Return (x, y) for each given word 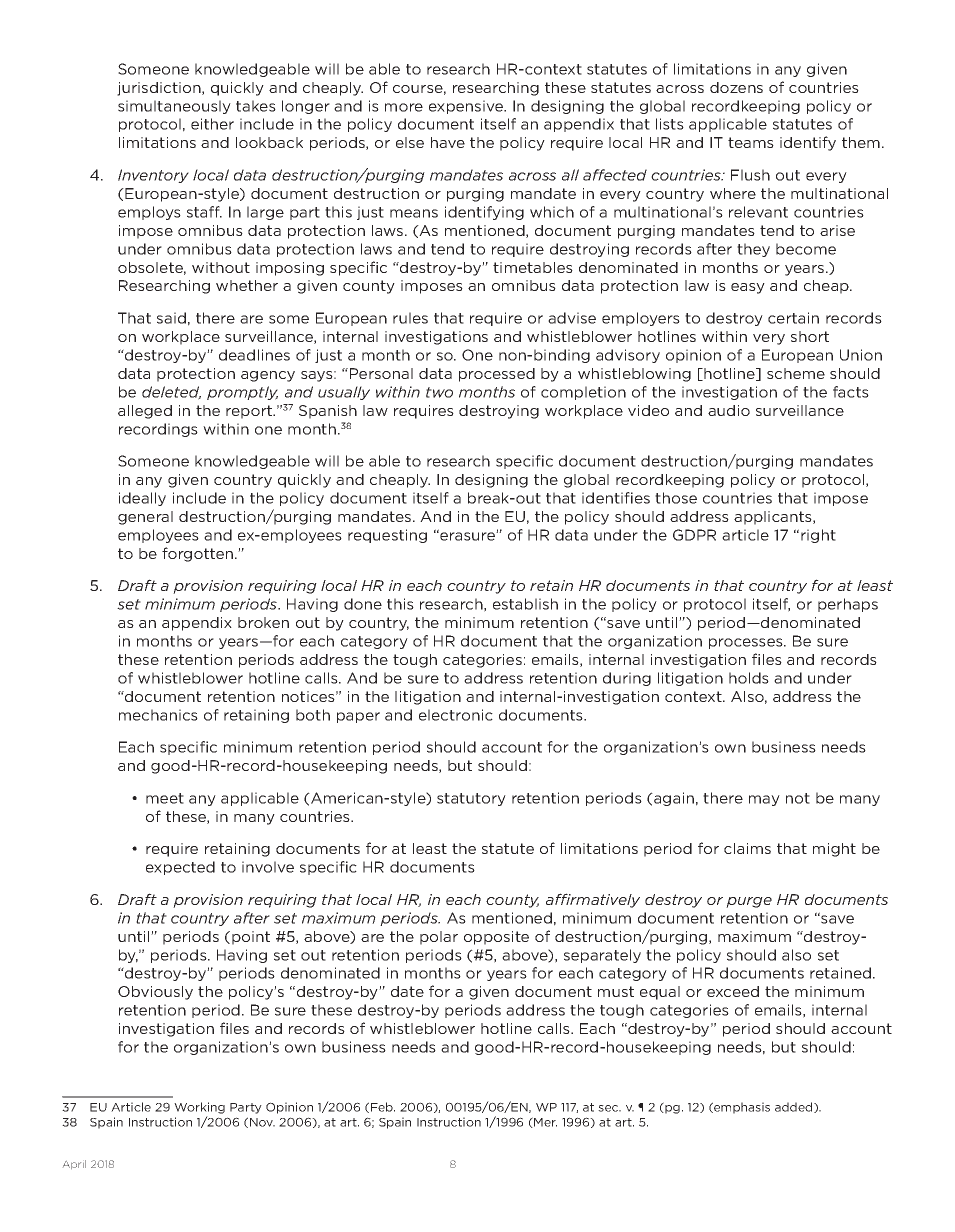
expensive (467, 107)
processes (747, 643)
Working (199, 1108)
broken (263, 622)
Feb (383, 1107)
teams (751, 142)
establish (525, 604)
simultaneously (174, 107)
